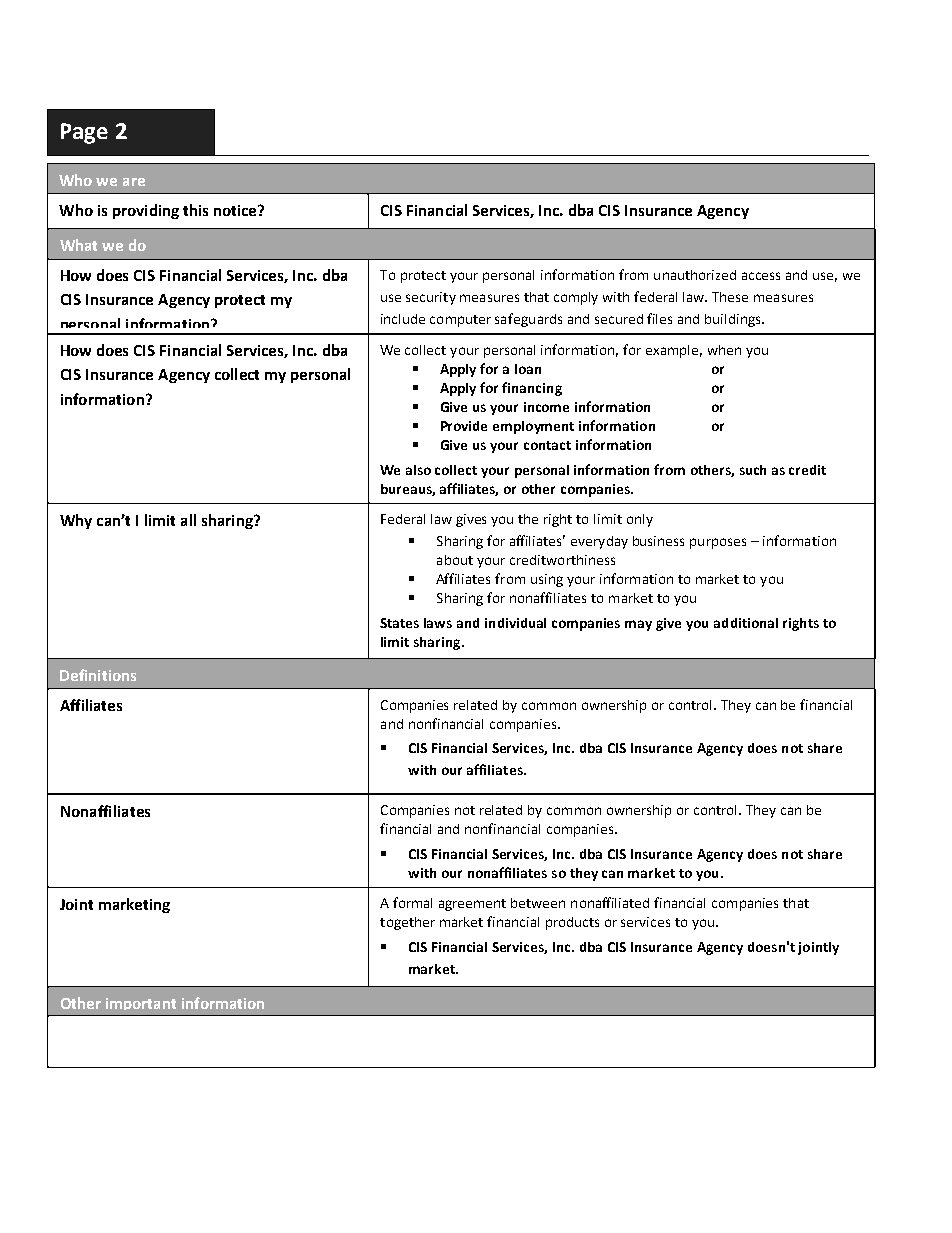  What do you see at coordinates (146, 211) in the image?
I see `providing` at bounding box center [146, 211].
